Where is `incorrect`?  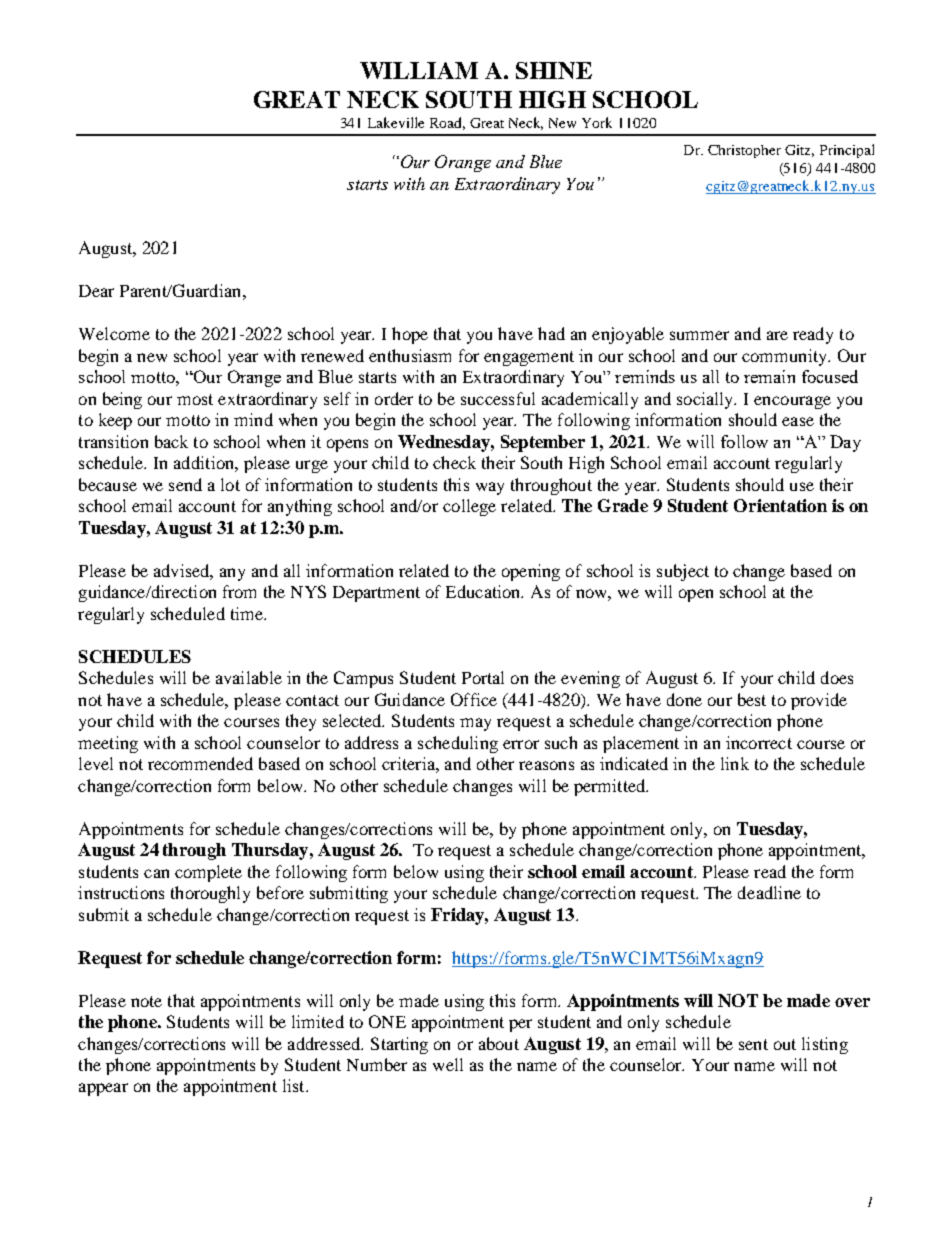 incorrect is located at coordinates (759, 742).
